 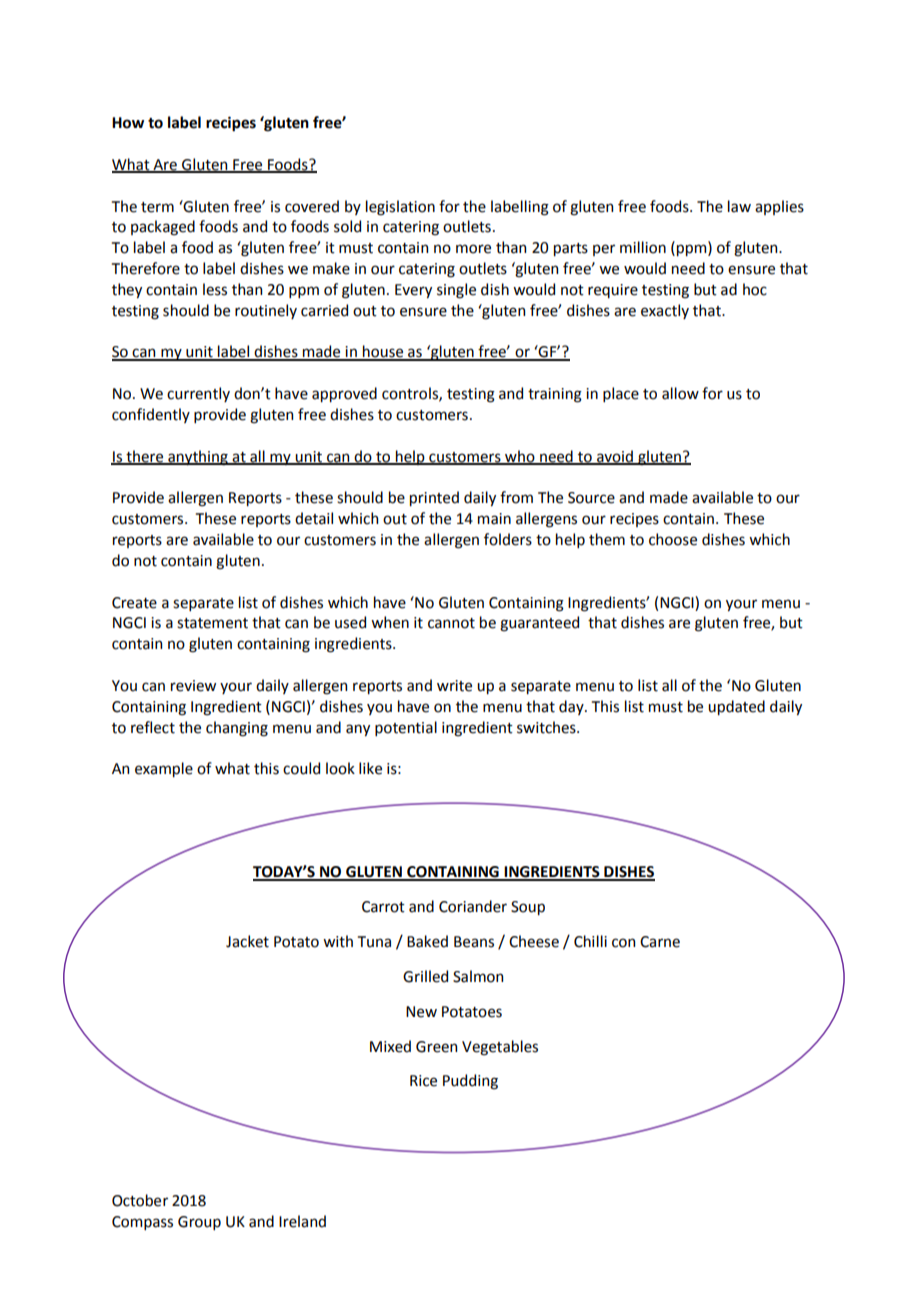 I want to click on Rice, so click(x=423, y=1081).
